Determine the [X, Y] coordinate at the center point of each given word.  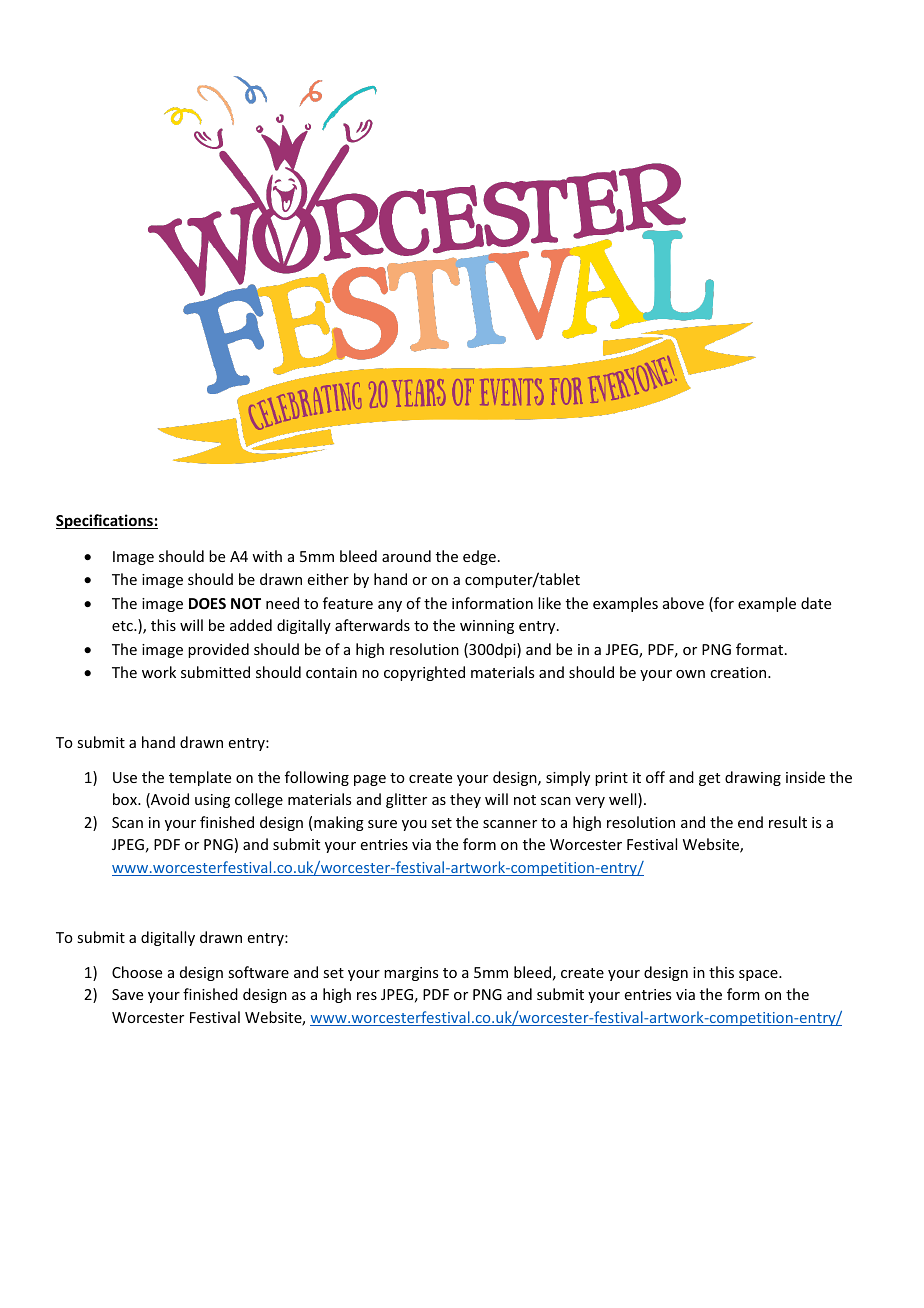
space [759, 975]
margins [411, 974]
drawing [753, 778]
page [370, 780]
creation [739, 672]
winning [487, 627]
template [200, 778]
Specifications [105, 521]
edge [479, 557]
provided [218, 650]
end [750, 822]
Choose [137, 972]
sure [382, 824]
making [339, 823]
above [683, 603]
